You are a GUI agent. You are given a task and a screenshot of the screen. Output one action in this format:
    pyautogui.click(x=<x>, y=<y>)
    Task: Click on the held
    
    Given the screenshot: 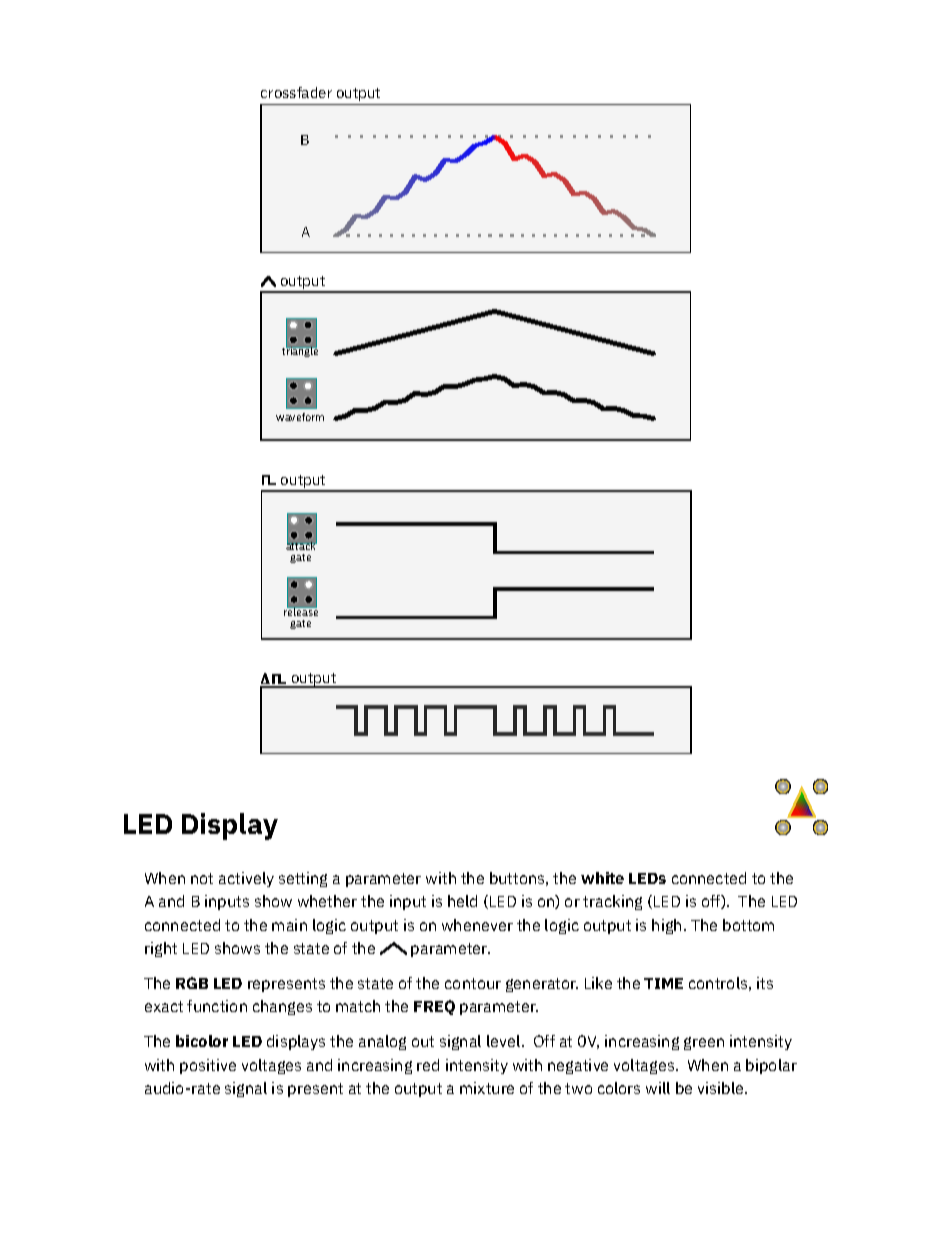 What is the action you would take?
    pyautogui.click(x=462, y=901)
